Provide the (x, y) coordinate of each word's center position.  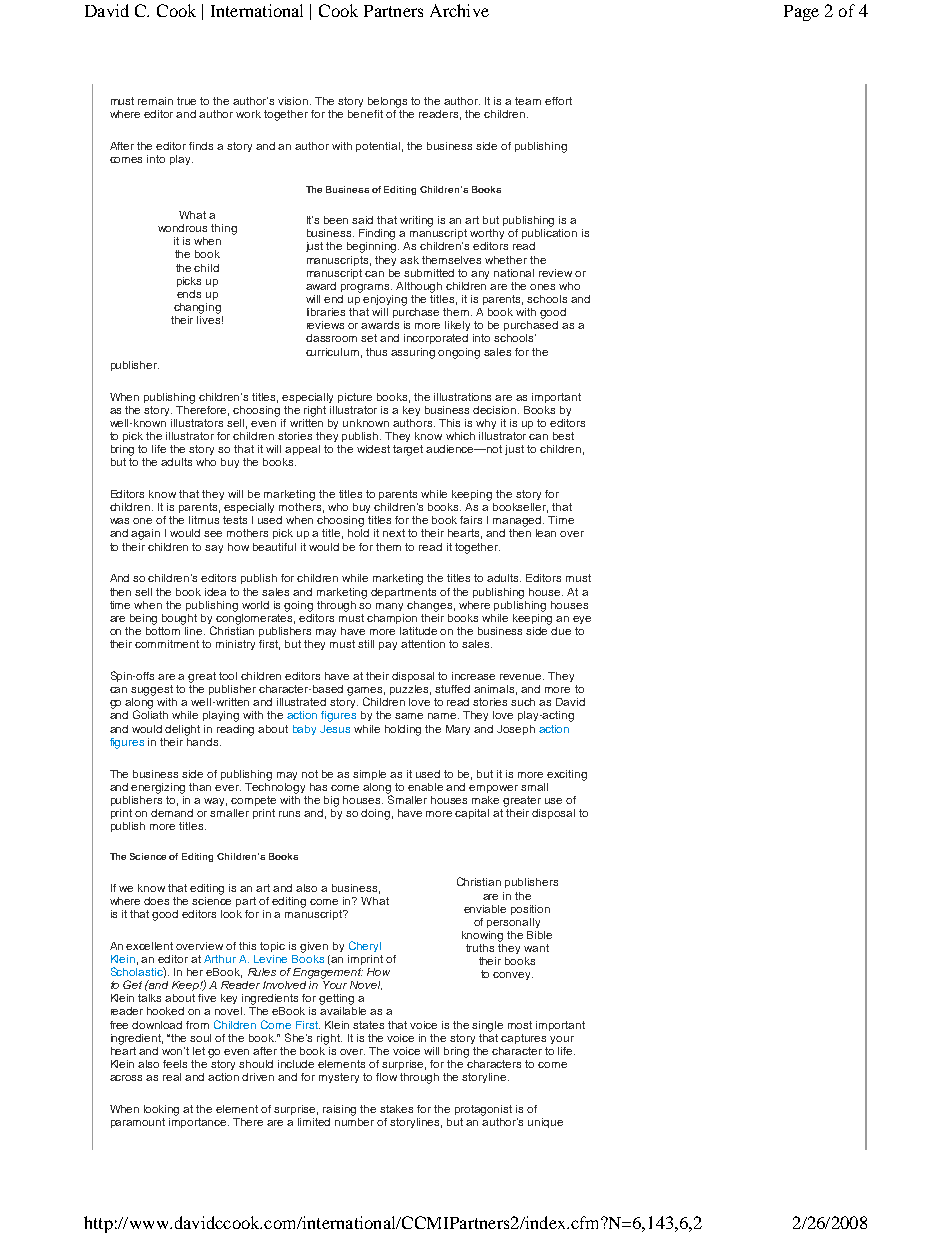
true (186, 101)
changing (197, 308)
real (172, 1077)
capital (472, 814)
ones (542, 287)
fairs (471, 520)
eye (582, 620)
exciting (567, 775)
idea (215, 592)
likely (457, 326)
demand (172, 813)
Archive (459, 10)
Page (801, 13)
